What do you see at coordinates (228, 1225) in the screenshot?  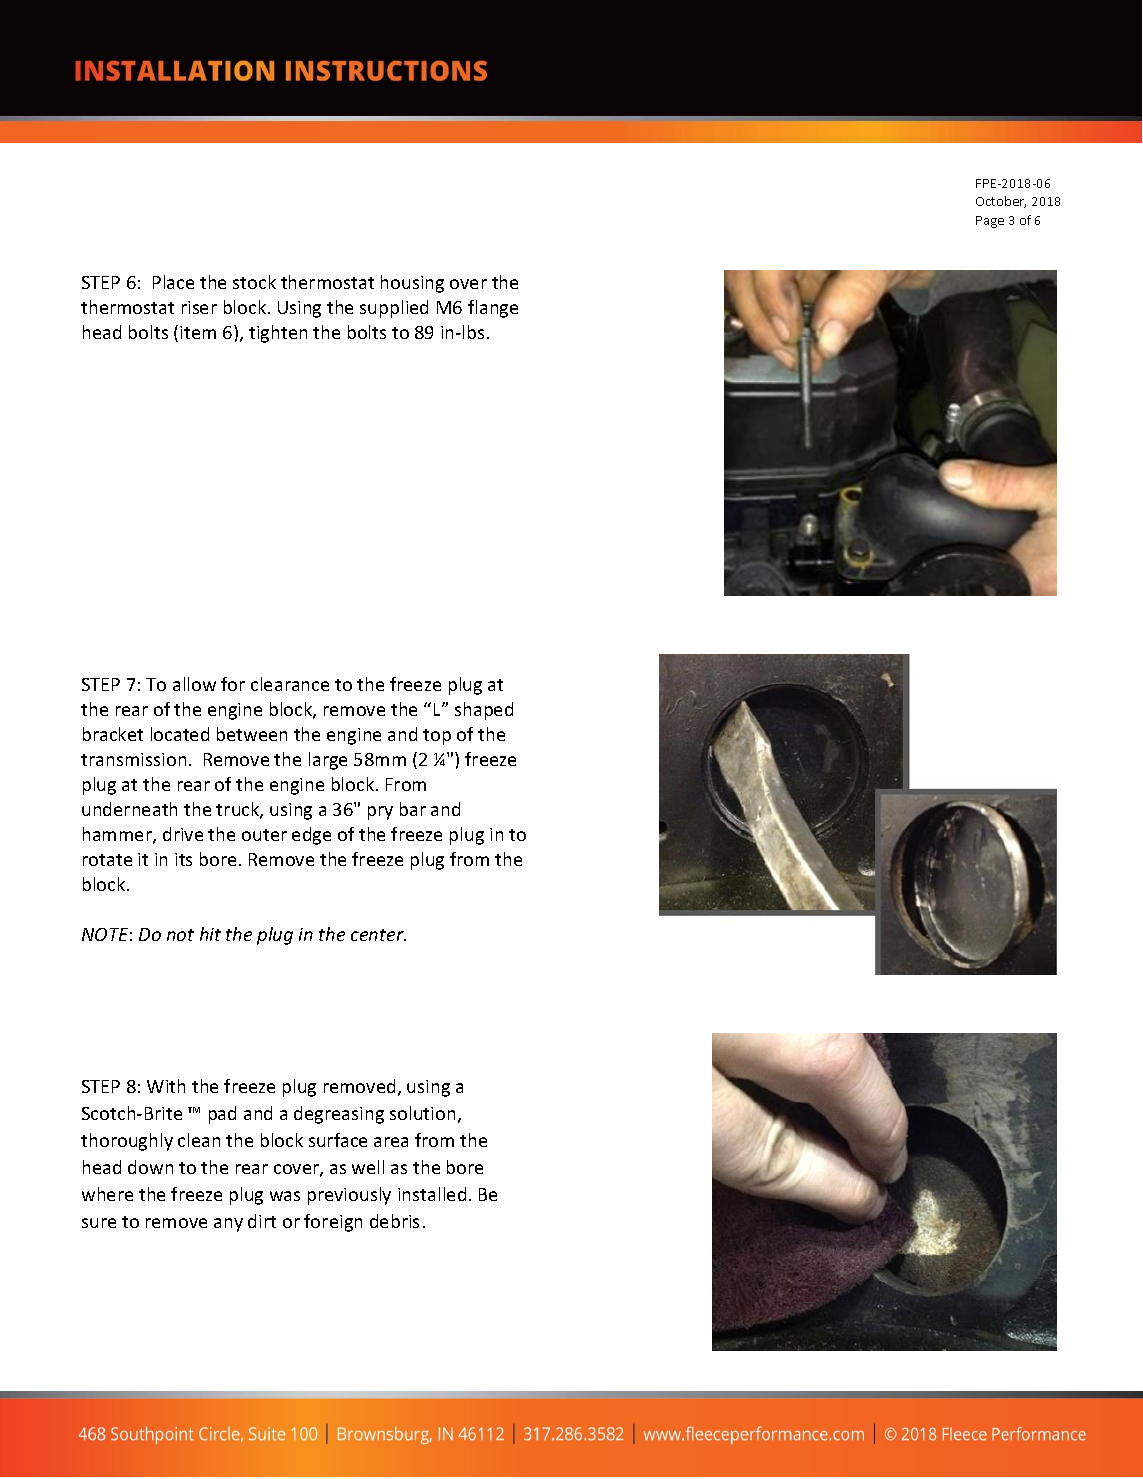 I see `any` at bounding box center [228, 1225].
